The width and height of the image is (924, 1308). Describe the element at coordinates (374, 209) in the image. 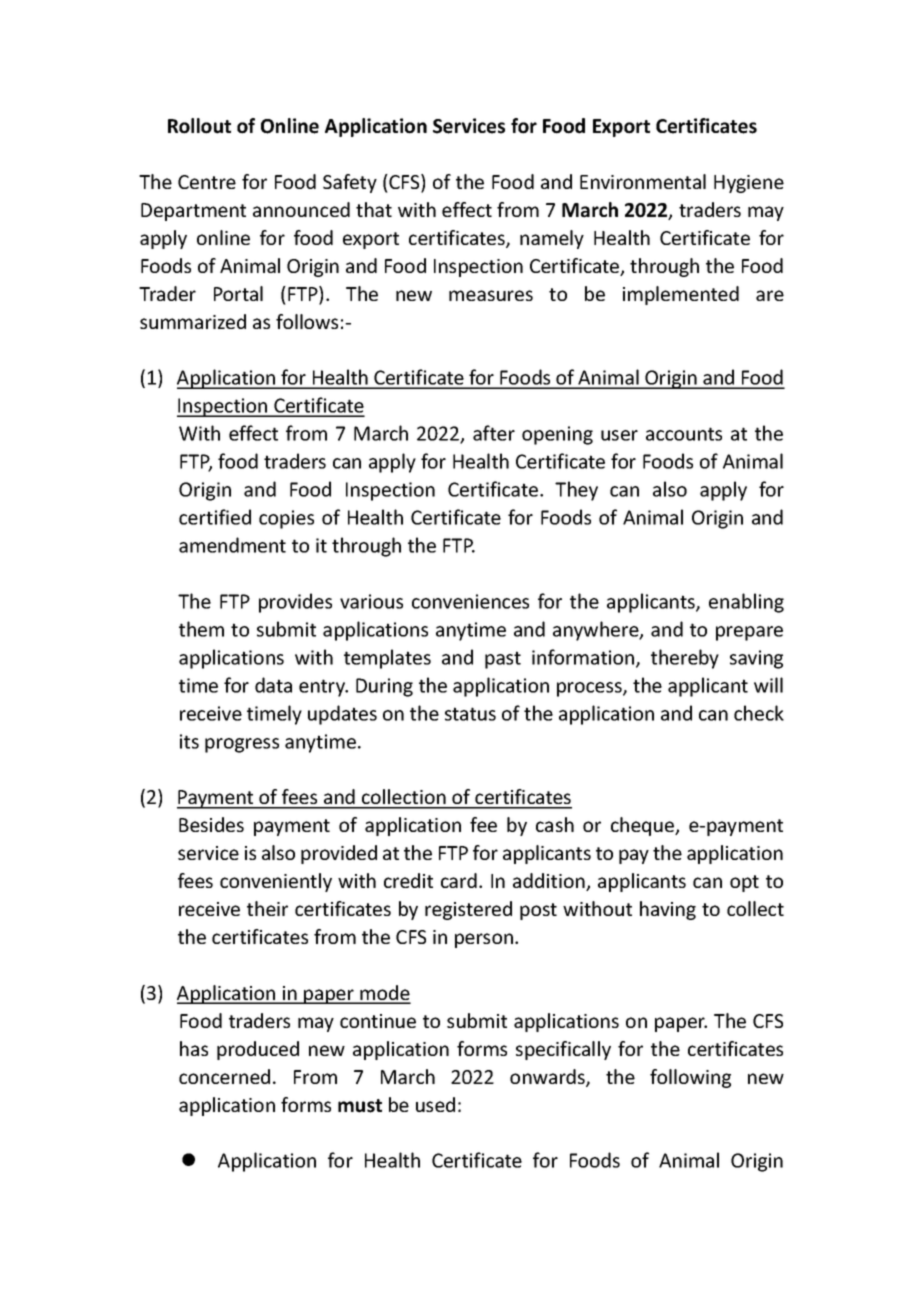

I see `that` at that location.
